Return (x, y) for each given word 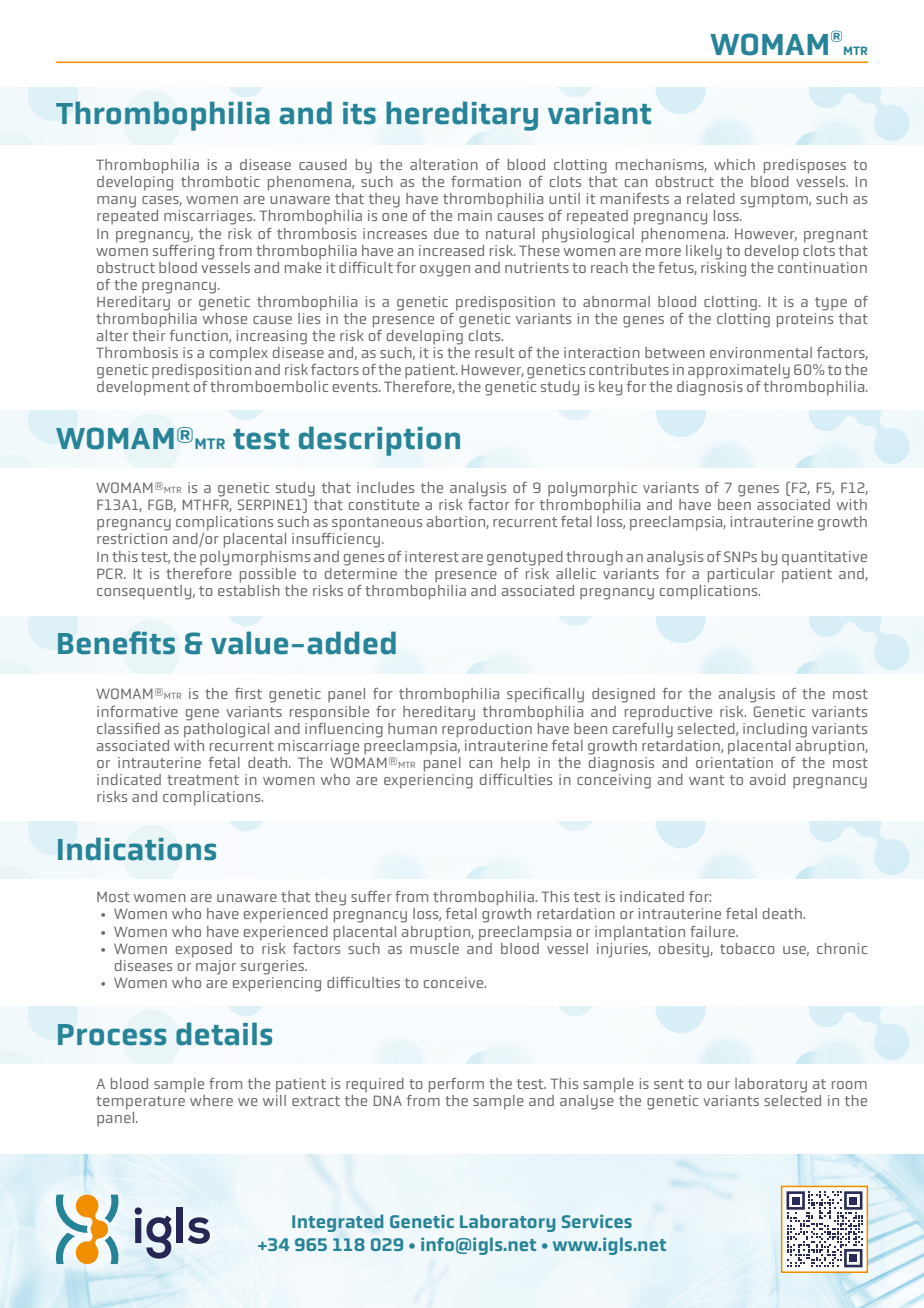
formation (486, 181)
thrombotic (220, 181)
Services (597, 1221)
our (718, 1085)
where (211, 1100)
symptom (775, 201)
